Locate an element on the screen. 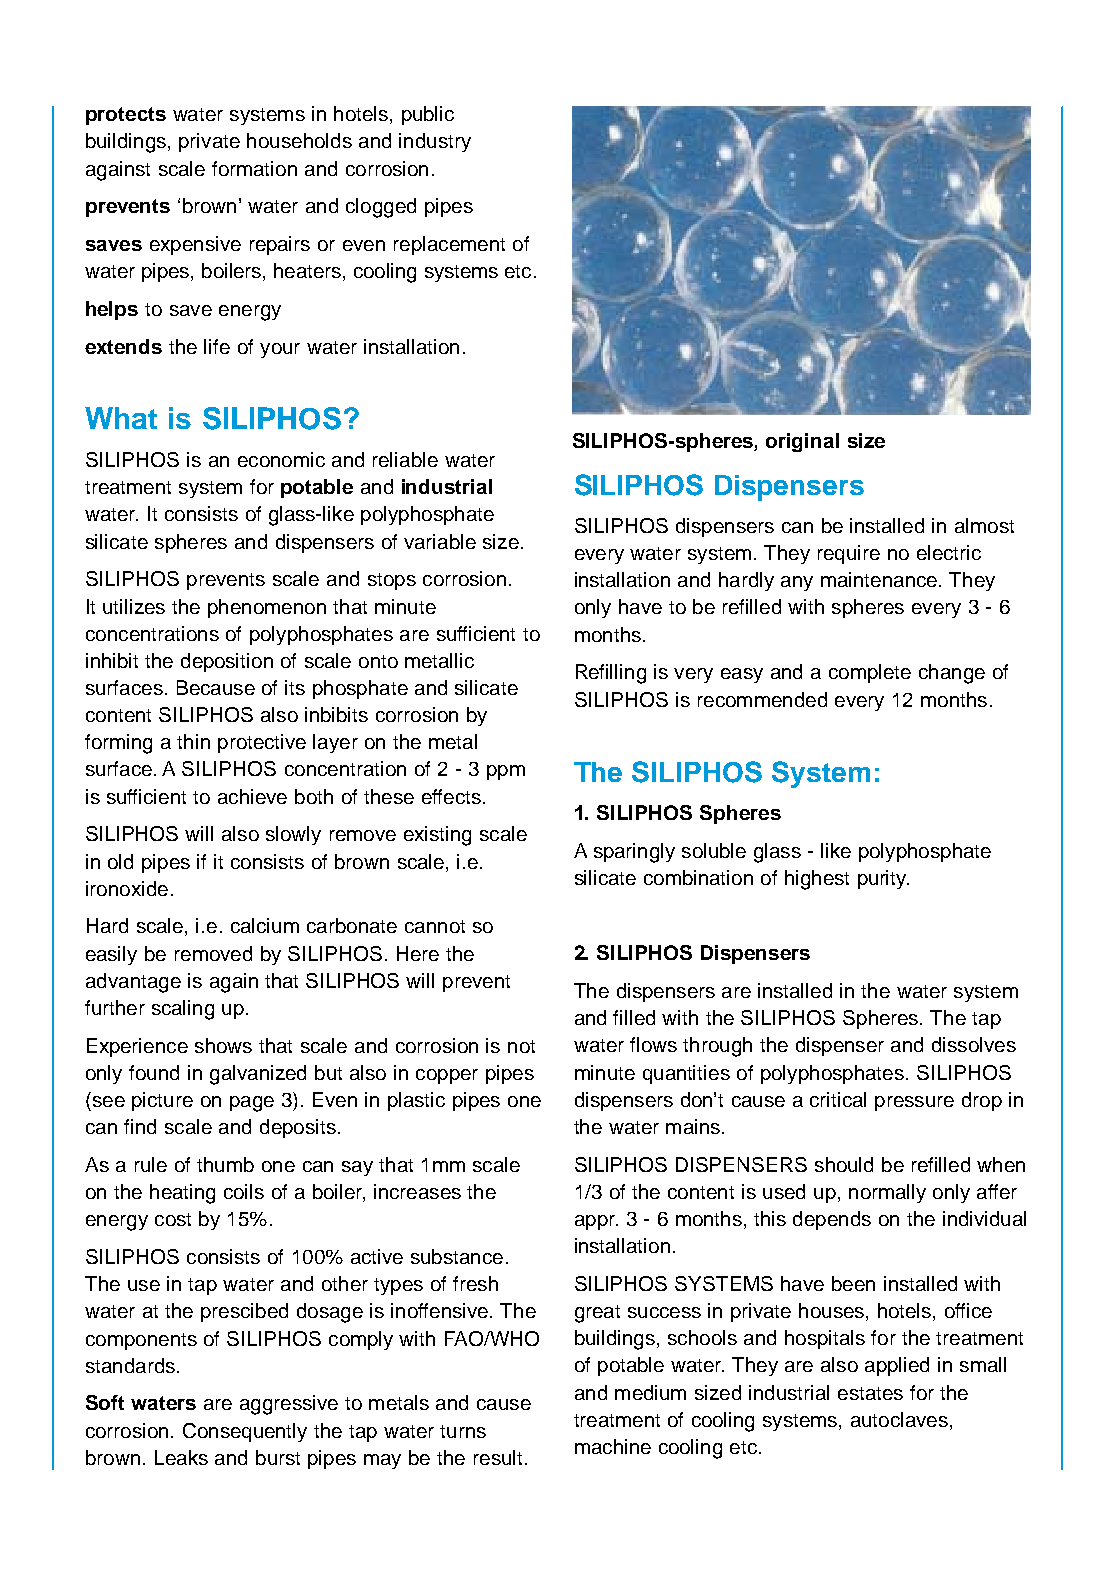 The image size is (1115, 1577). ppm is located at coordinates (506, 772).
